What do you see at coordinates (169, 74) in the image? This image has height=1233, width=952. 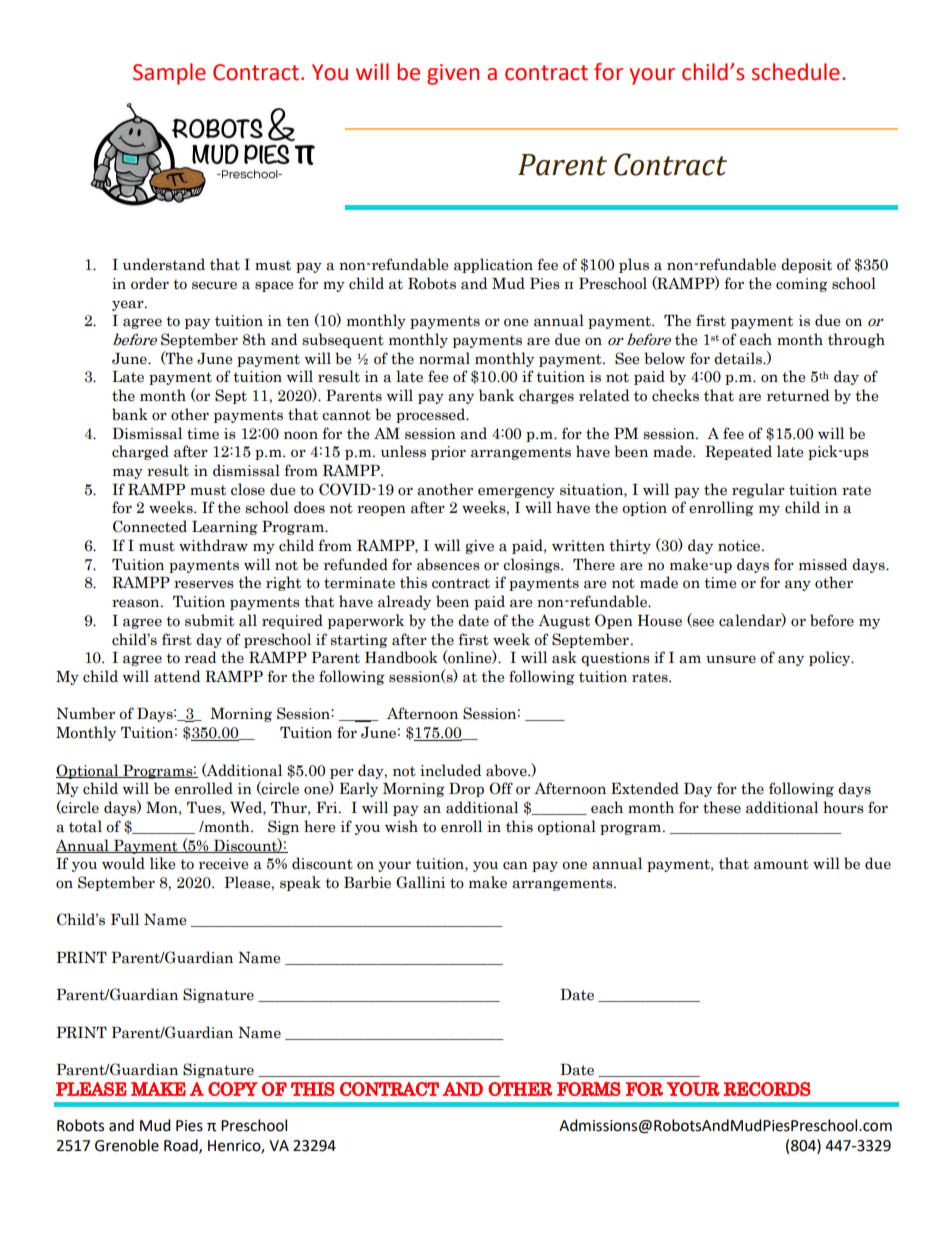 I see `Sample` at bounding box center [169, 74].
